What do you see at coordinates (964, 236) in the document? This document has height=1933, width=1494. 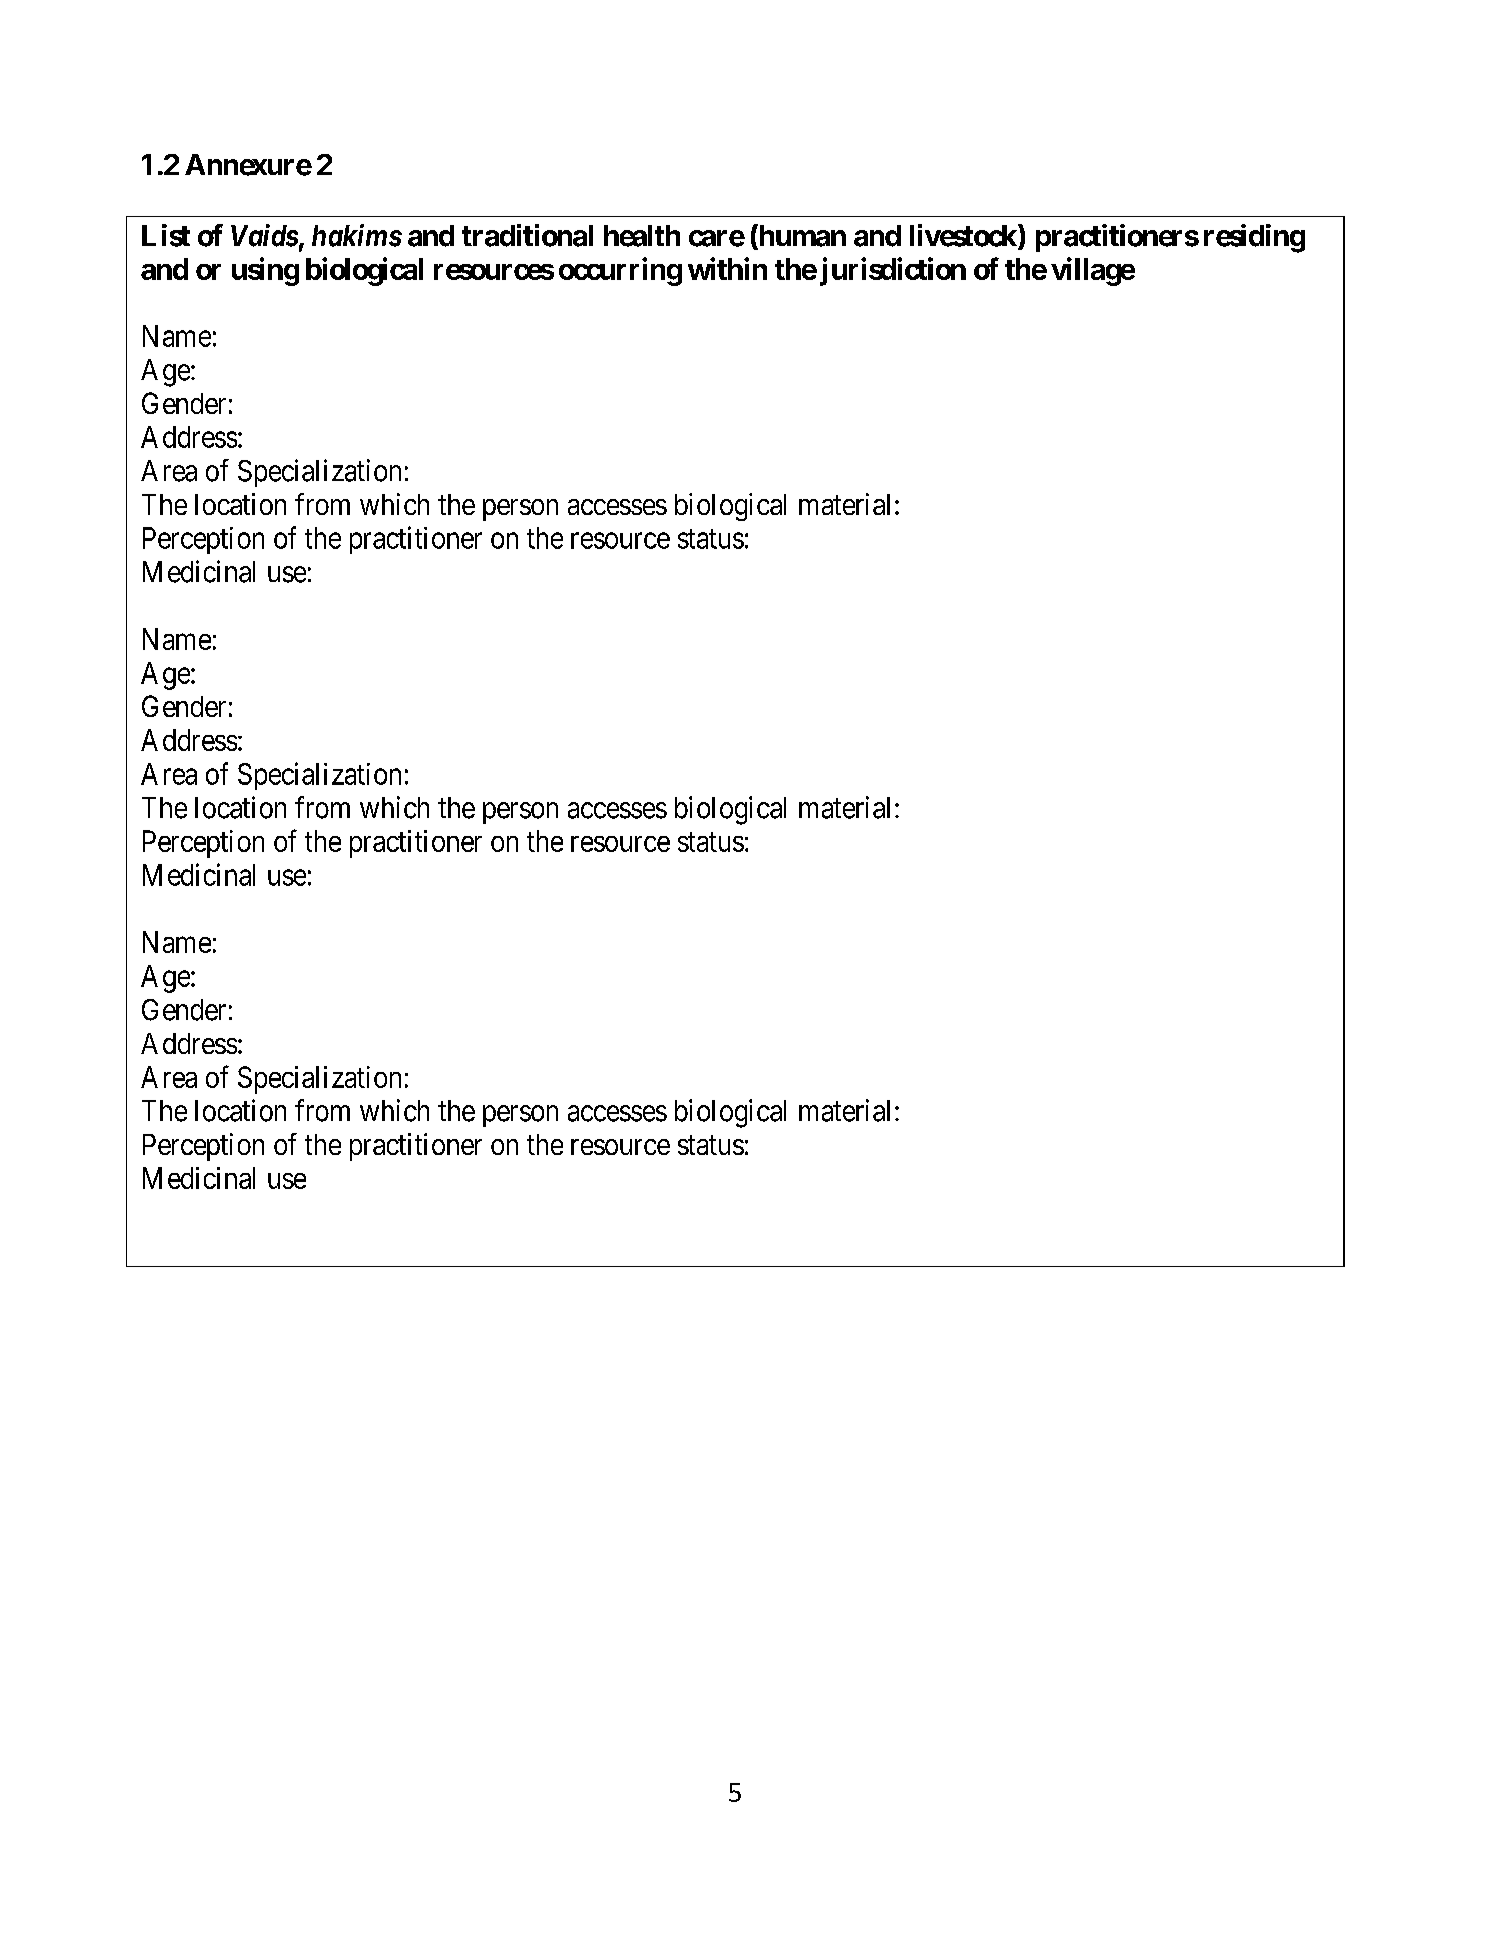 I see `livestock` at bounding box center [964, 236].
